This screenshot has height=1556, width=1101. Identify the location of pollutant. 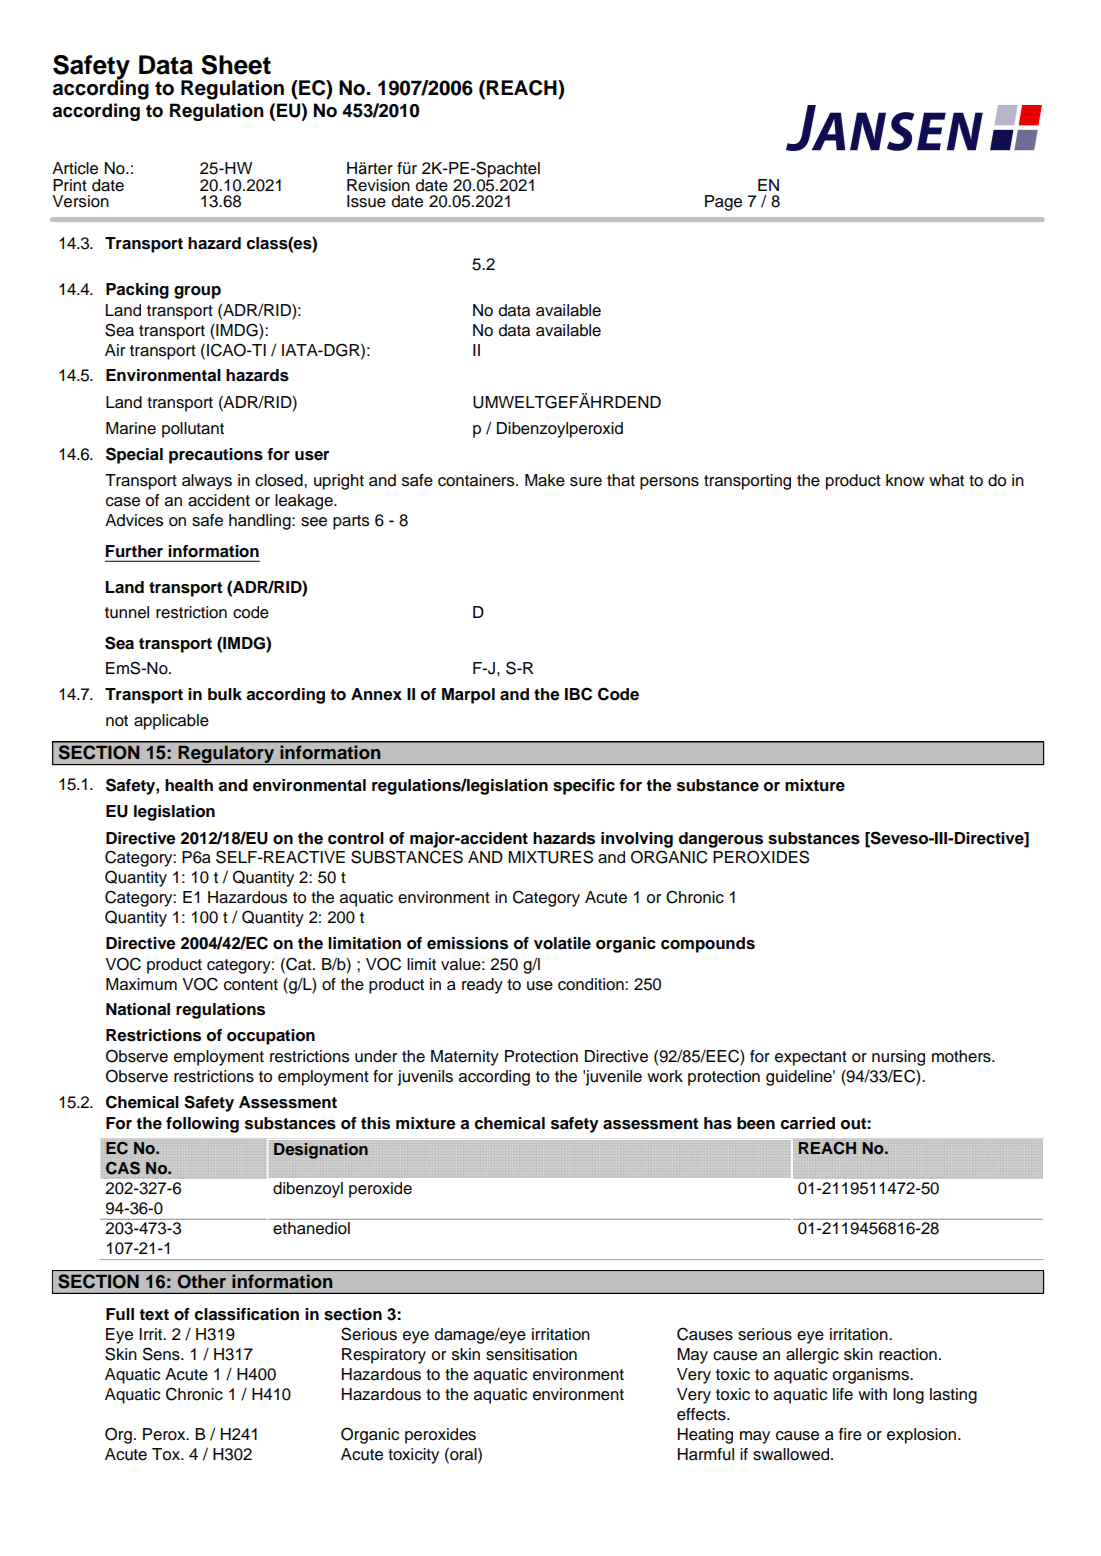
(193, 430).
